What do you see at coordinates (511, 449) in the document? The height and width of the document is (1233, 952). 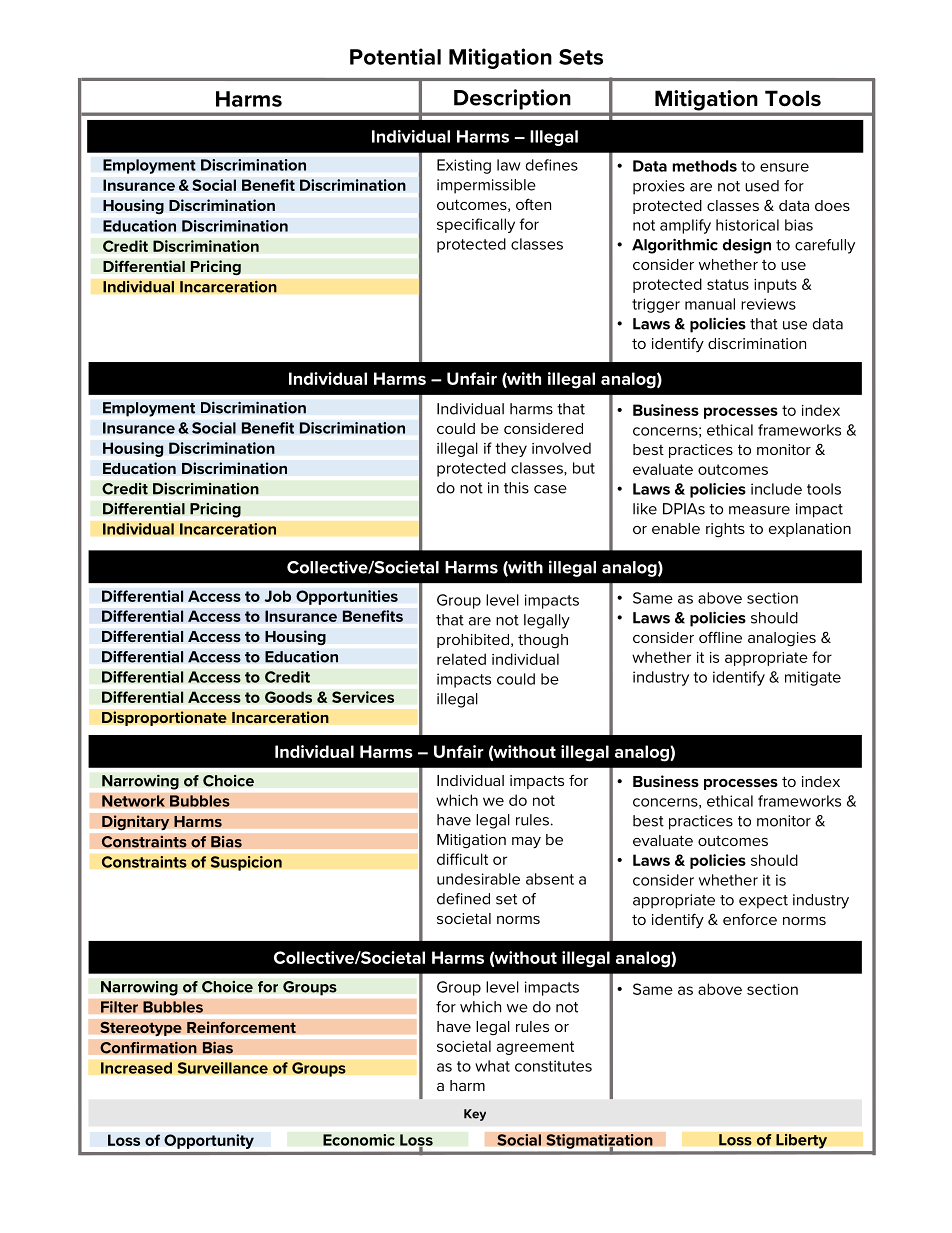 I see `they` at bounding box center [511, 449].
